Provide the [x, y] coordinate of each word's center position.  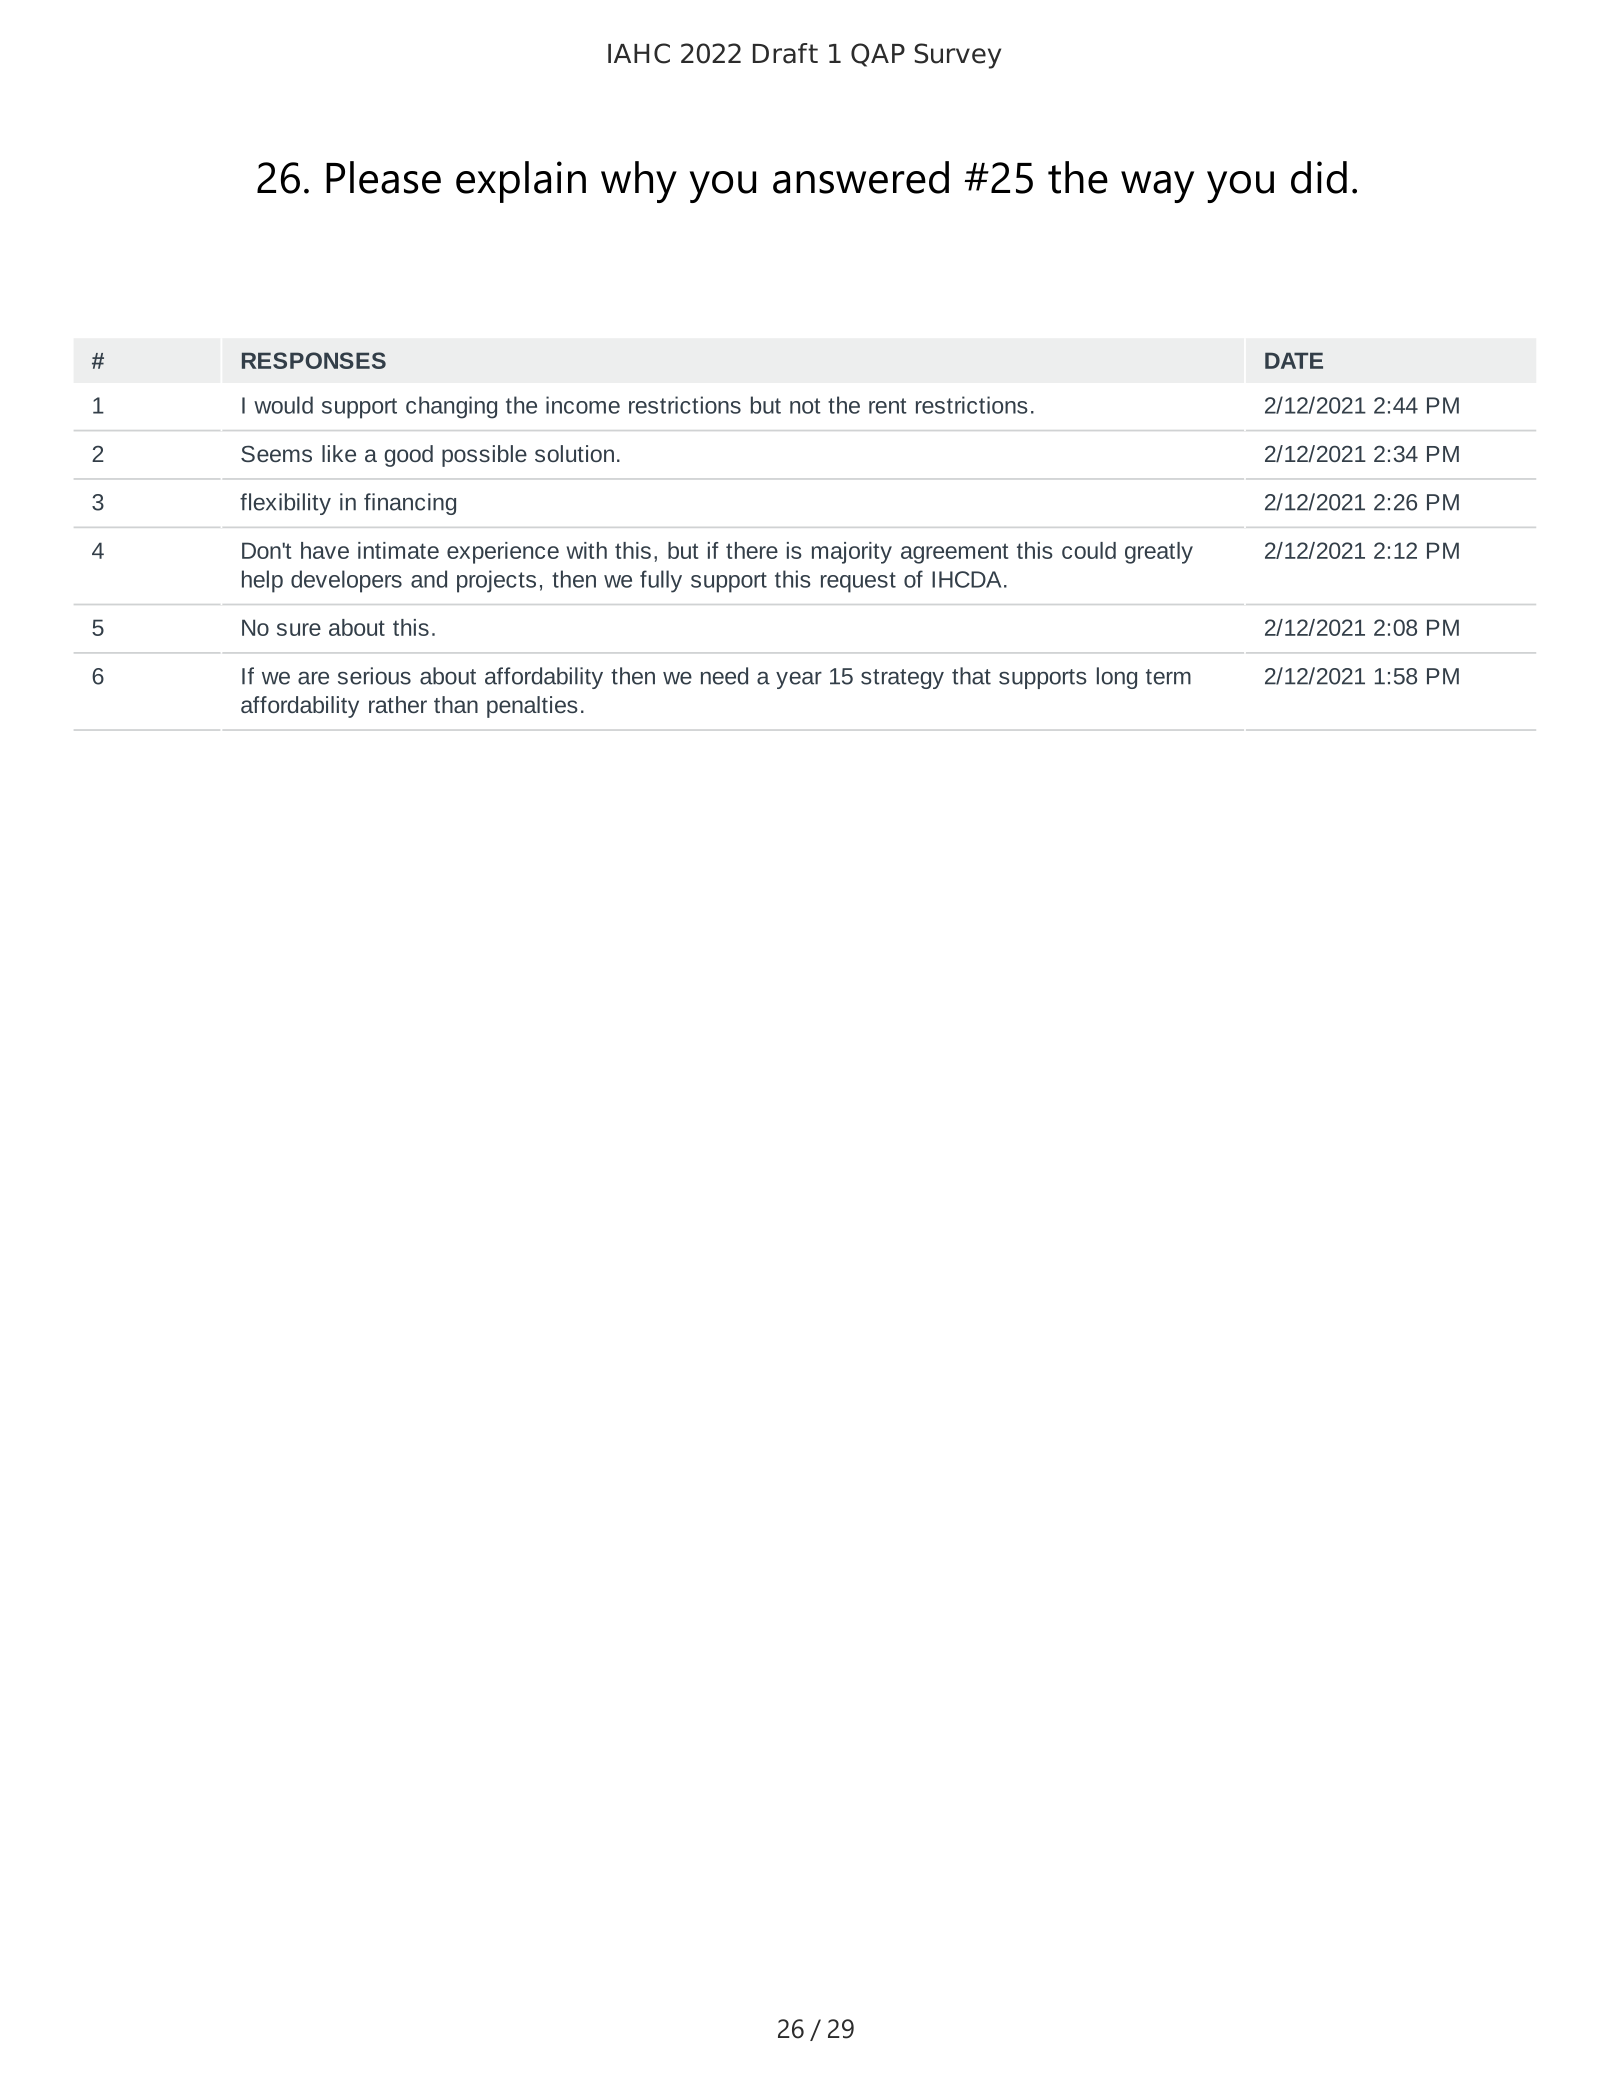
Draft [785, 53]
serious [374, 676]
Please [383, 177]
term [1168, 677]
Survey [958, 56]
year [799, 680]
